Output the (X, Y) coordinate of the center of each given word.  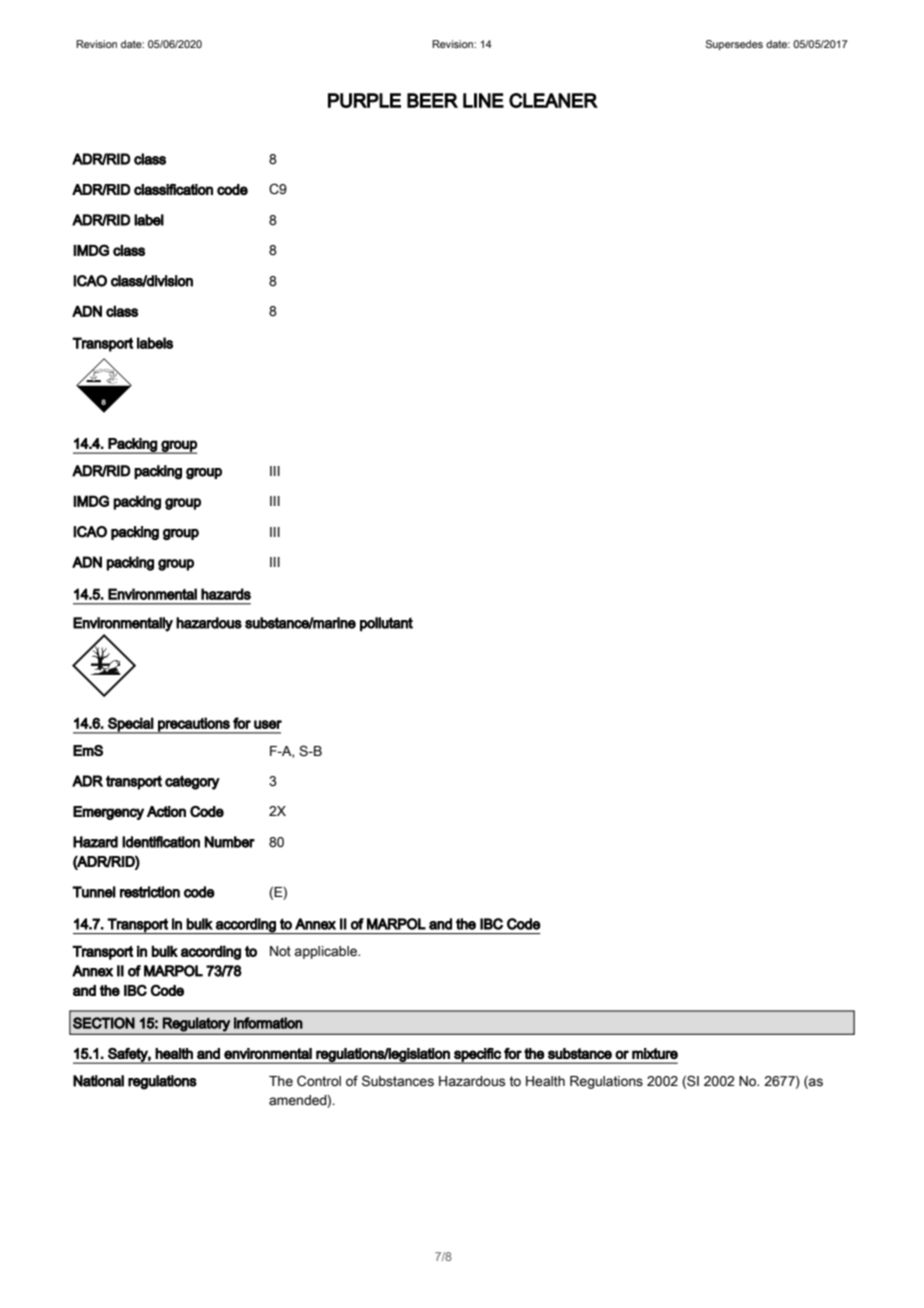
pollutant (386, 624)
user (268, 724)
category (192, 782)
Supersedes (734, 45)
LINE (483, 100)
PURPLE (364, 100)
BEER (432, 100)
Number (229, 842)
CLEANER (553, 100)
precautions (194, 725)
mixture (655, 1053)
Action (166, 811)
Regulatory (196, 1024)
